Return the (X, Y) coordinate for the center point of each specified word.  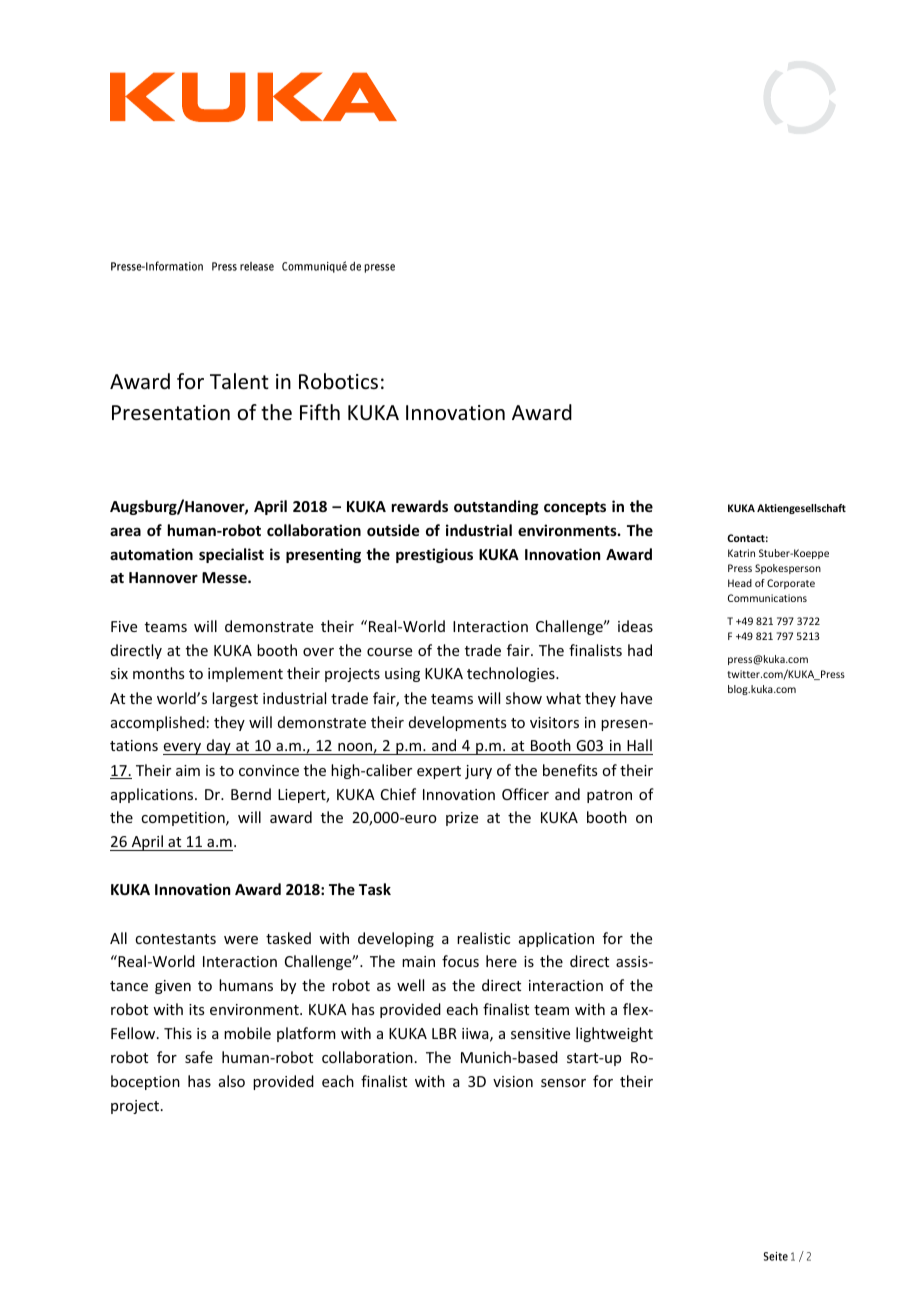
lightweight (614, 1034)
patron (609, 796)
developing (396, 939)
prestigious (434, 555)
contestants (175, 939)
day (219, 747)
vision (513, 1081)
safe (199, 1057)
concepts (575, 508)
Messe (225, 577)
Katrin (741, 553)
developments (457, 723)
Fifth (320, 412)
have (636, 698)
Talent (239, 381)
